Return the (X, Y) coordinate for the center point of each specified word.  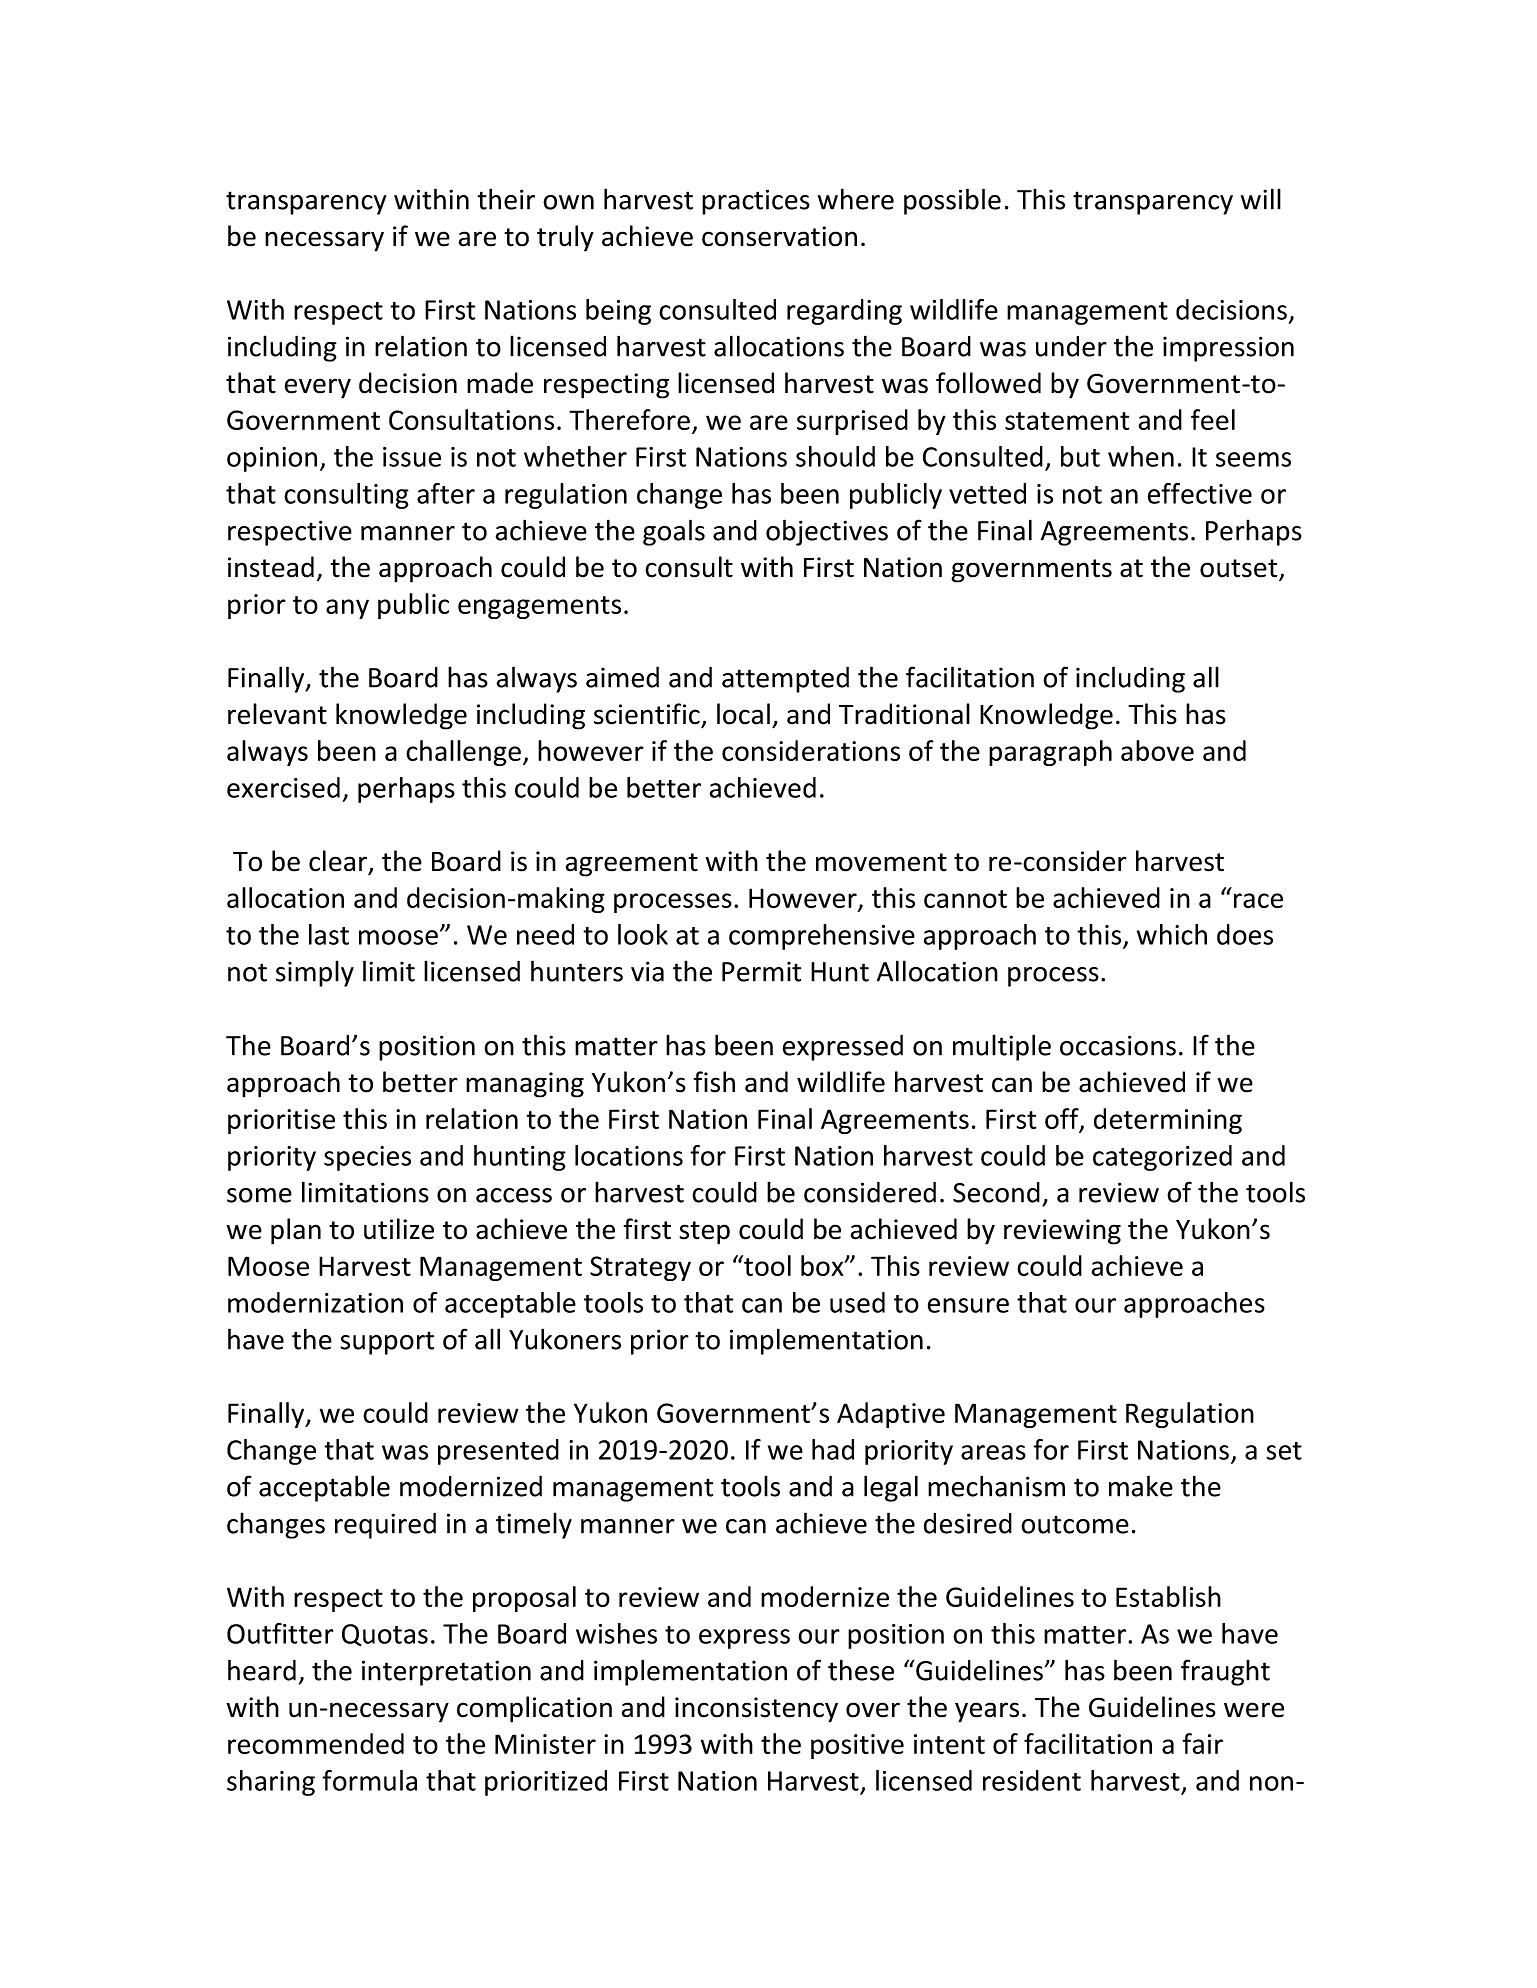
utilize (399, 1229)
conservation (779, 236)
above (1157, 750)
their (506, 199)
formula (369, 1780)
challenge (463, 753)
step (704, 1233)
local (743, 714)
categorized (1162, 1158)
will (1261, 199)
